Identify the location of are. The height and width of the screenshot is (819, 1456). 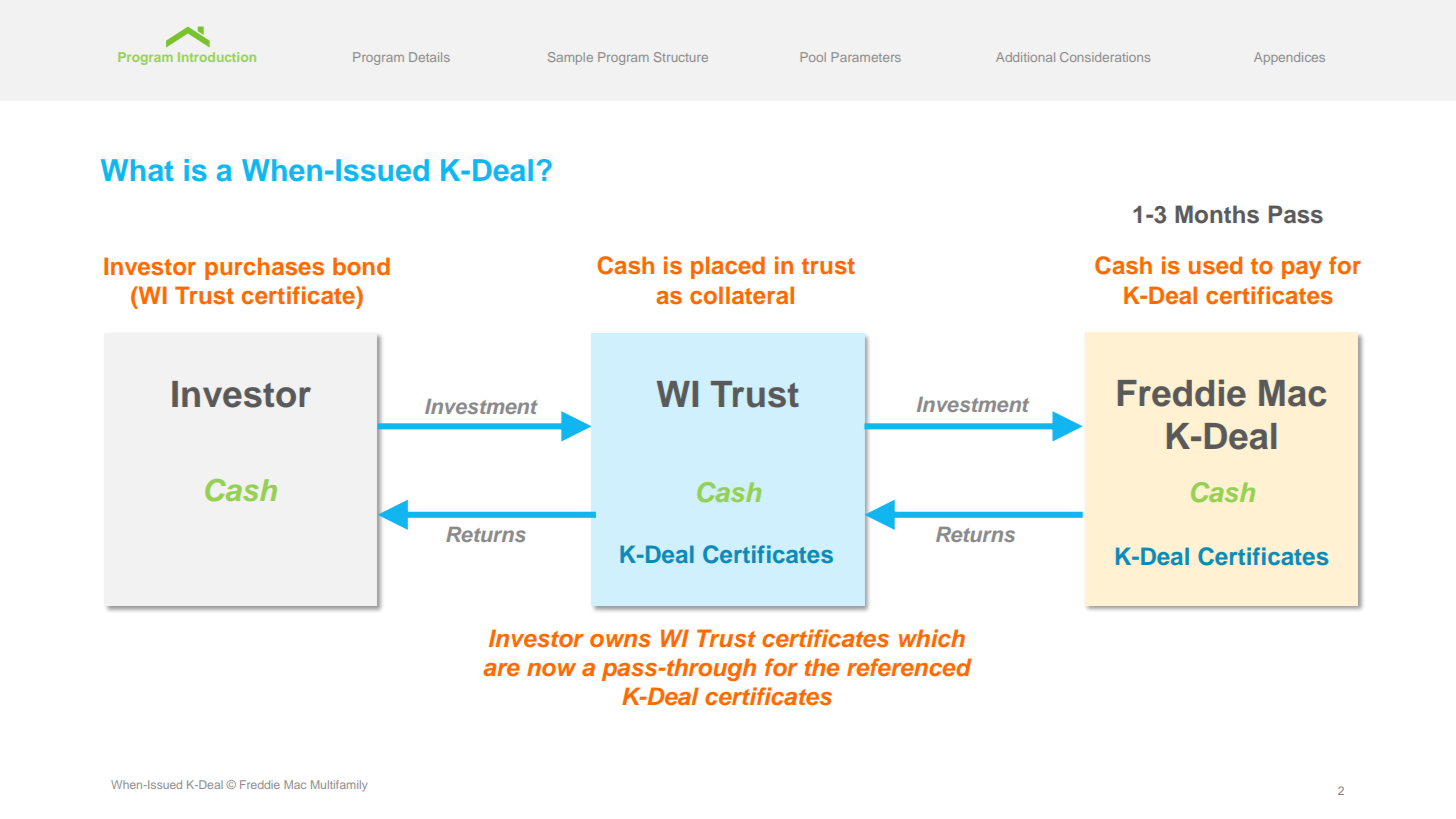
(501, 669).
